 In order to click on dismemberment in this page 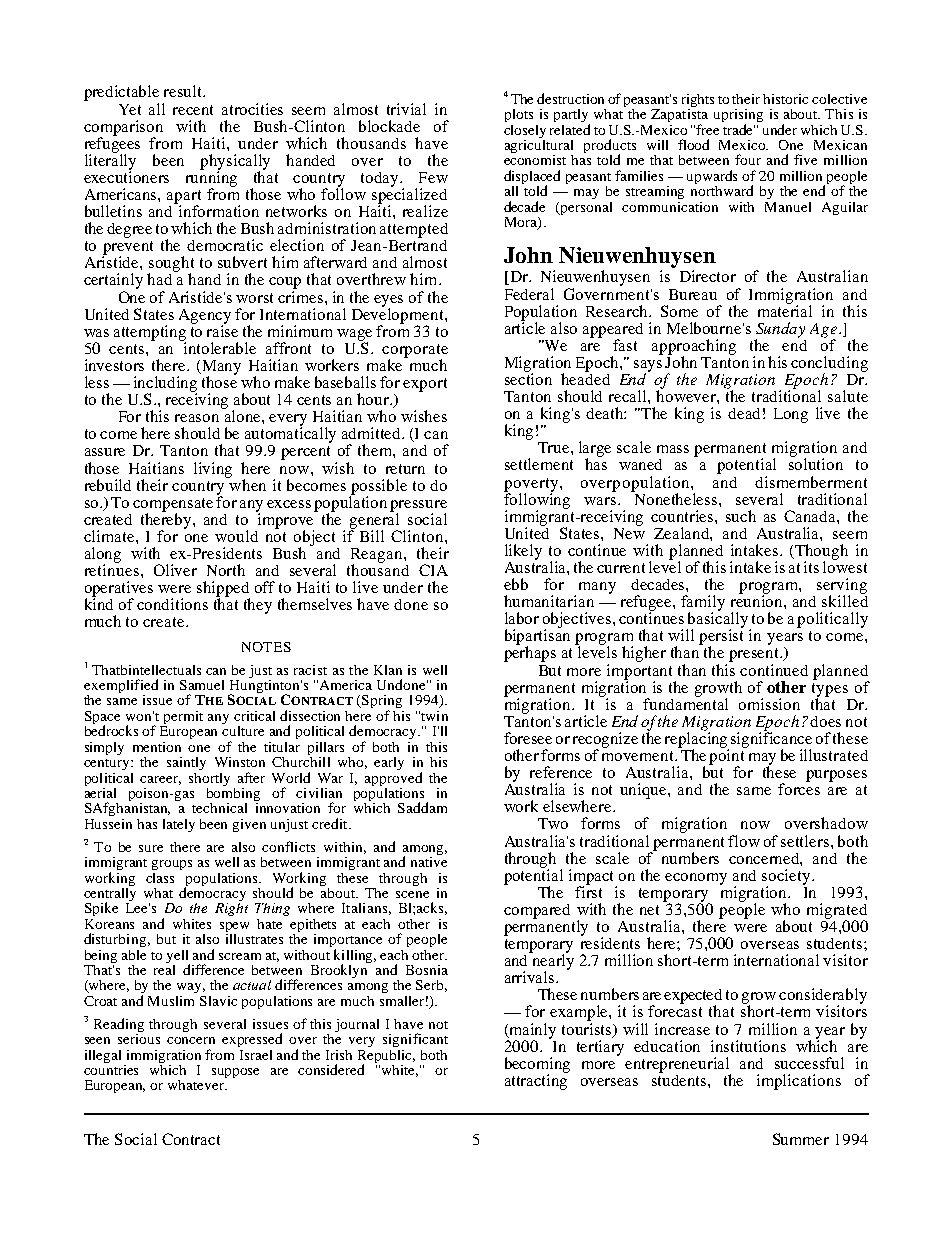, I will do `click(811, 482)`.
